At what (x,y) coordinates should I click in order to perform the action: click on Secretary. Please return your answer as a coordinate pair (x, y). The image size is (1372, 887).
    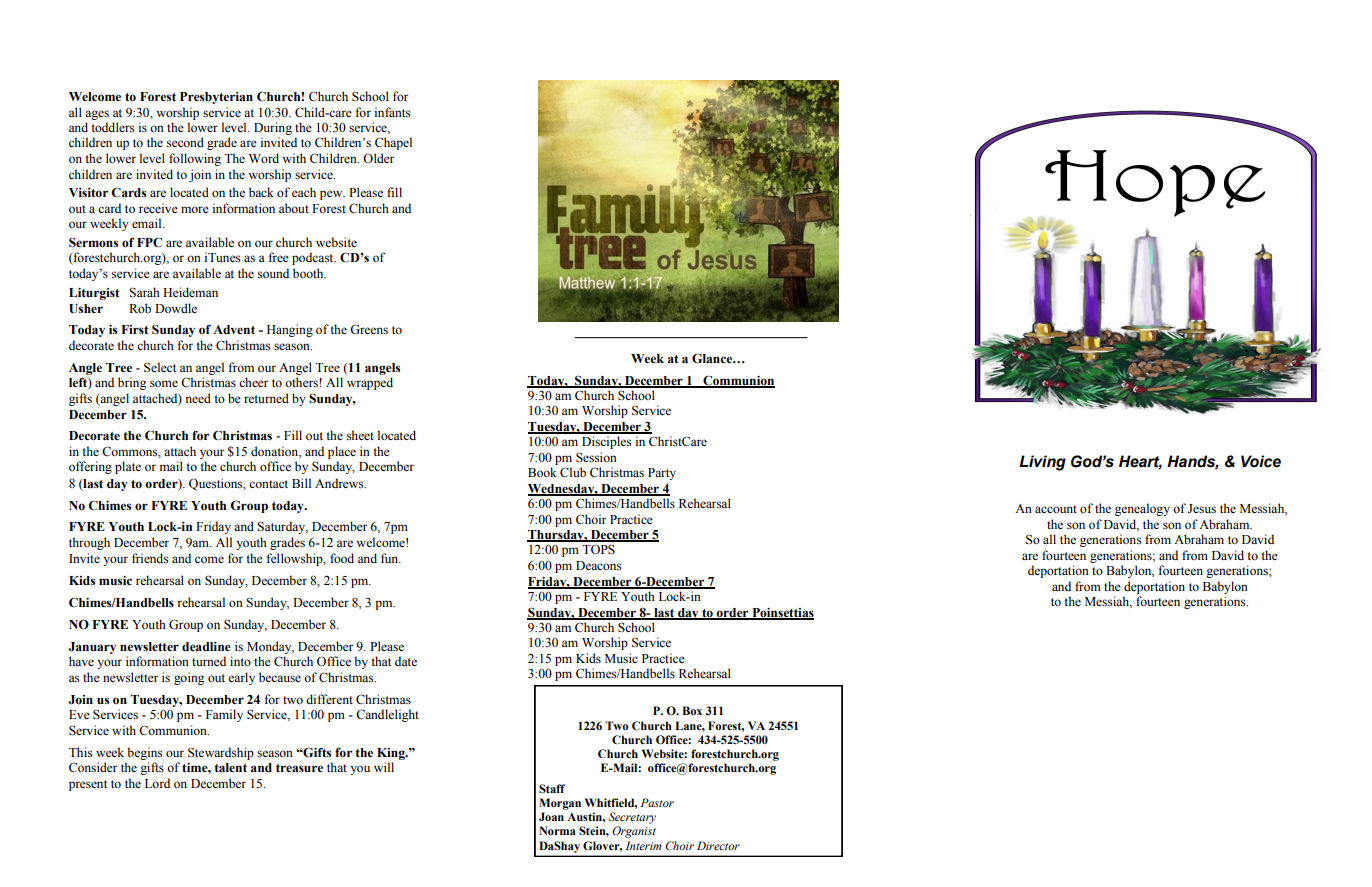
    Looking at the image, I should click on (632, 818).
